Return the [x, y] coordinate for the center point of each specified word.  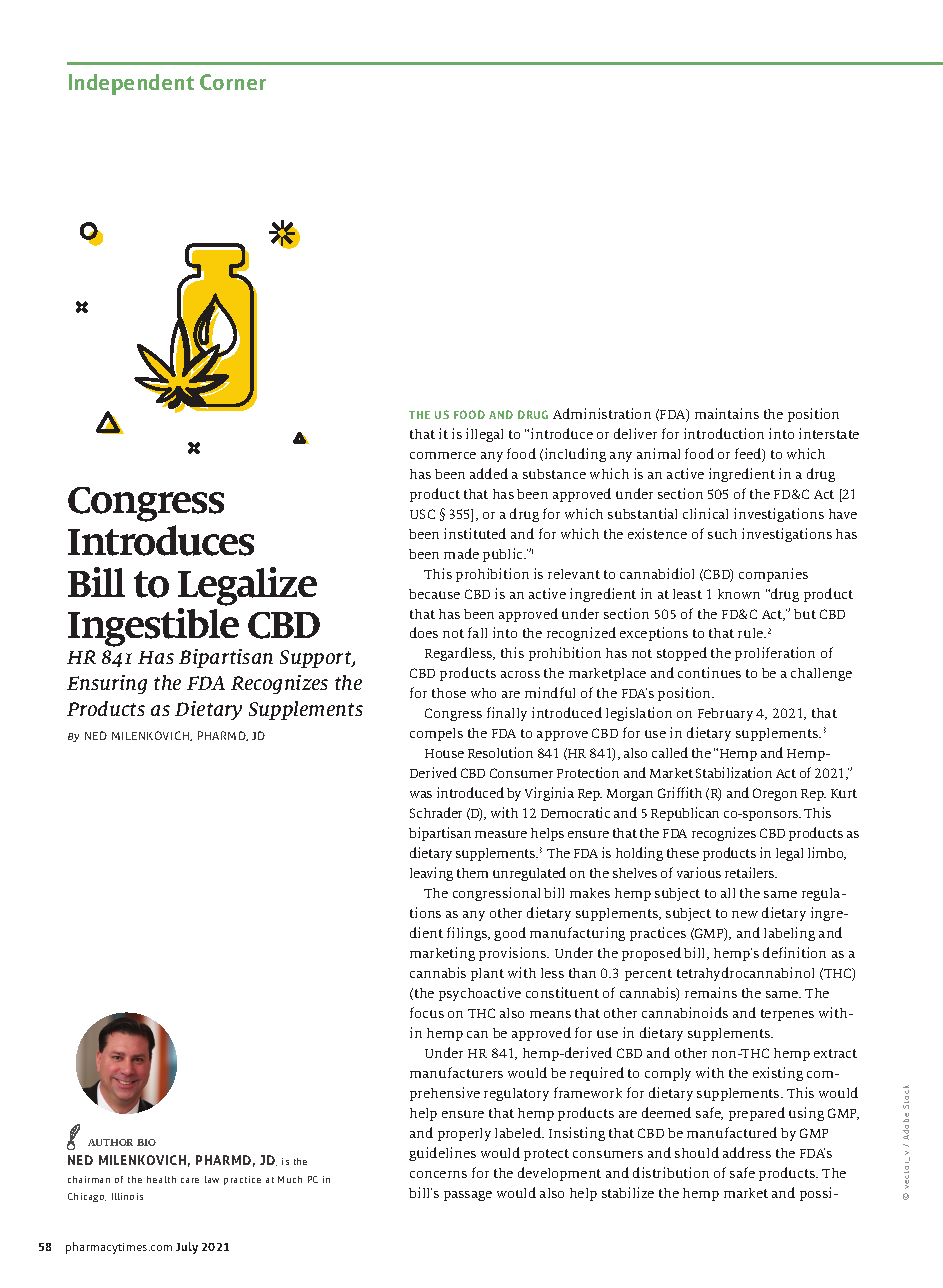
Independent [131, 84]
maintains [727, 413]
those [449, 693]
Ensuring [107, 684]
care [190, 1180]
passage [468, 1196]
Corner [233, 82]
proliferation [775, 654]
